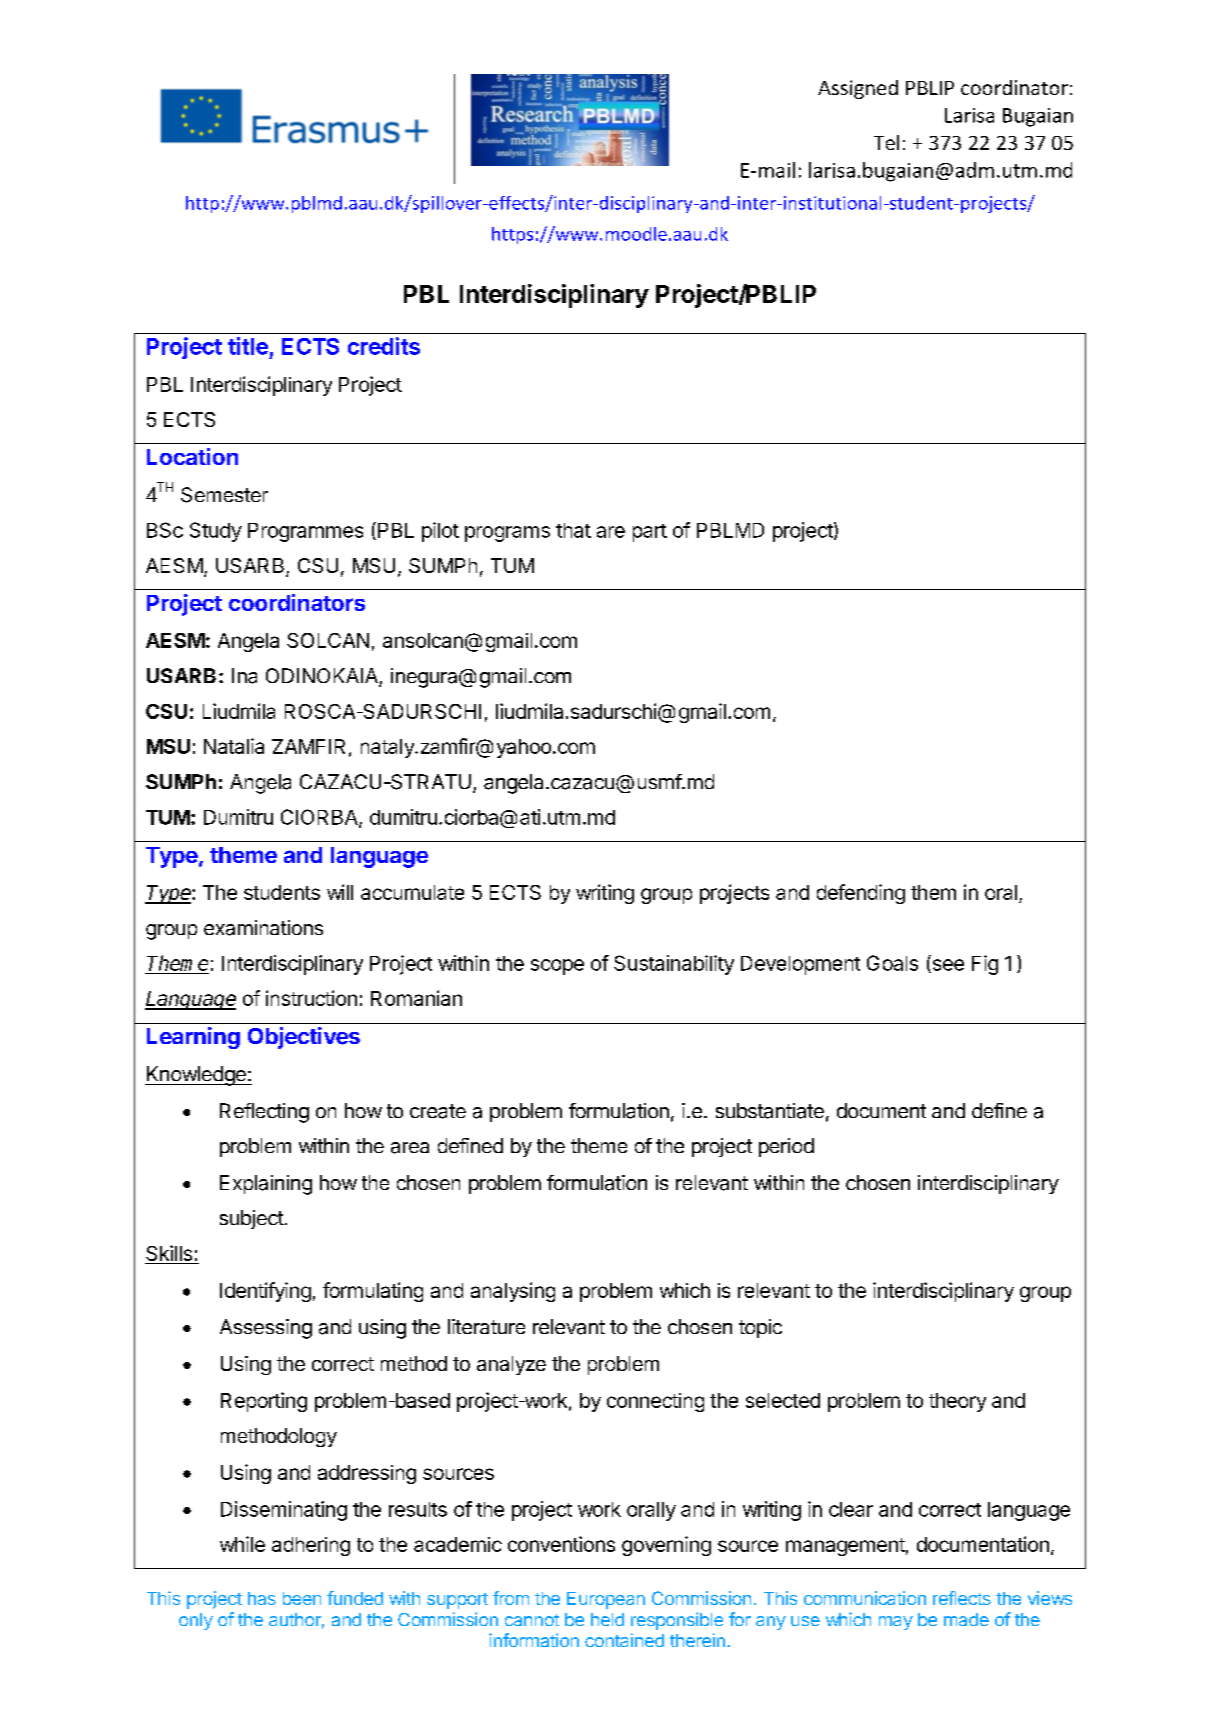  What do you see at coordinates (861, 894) in the image?
I see `defending` at bounding box center [861, 894].
